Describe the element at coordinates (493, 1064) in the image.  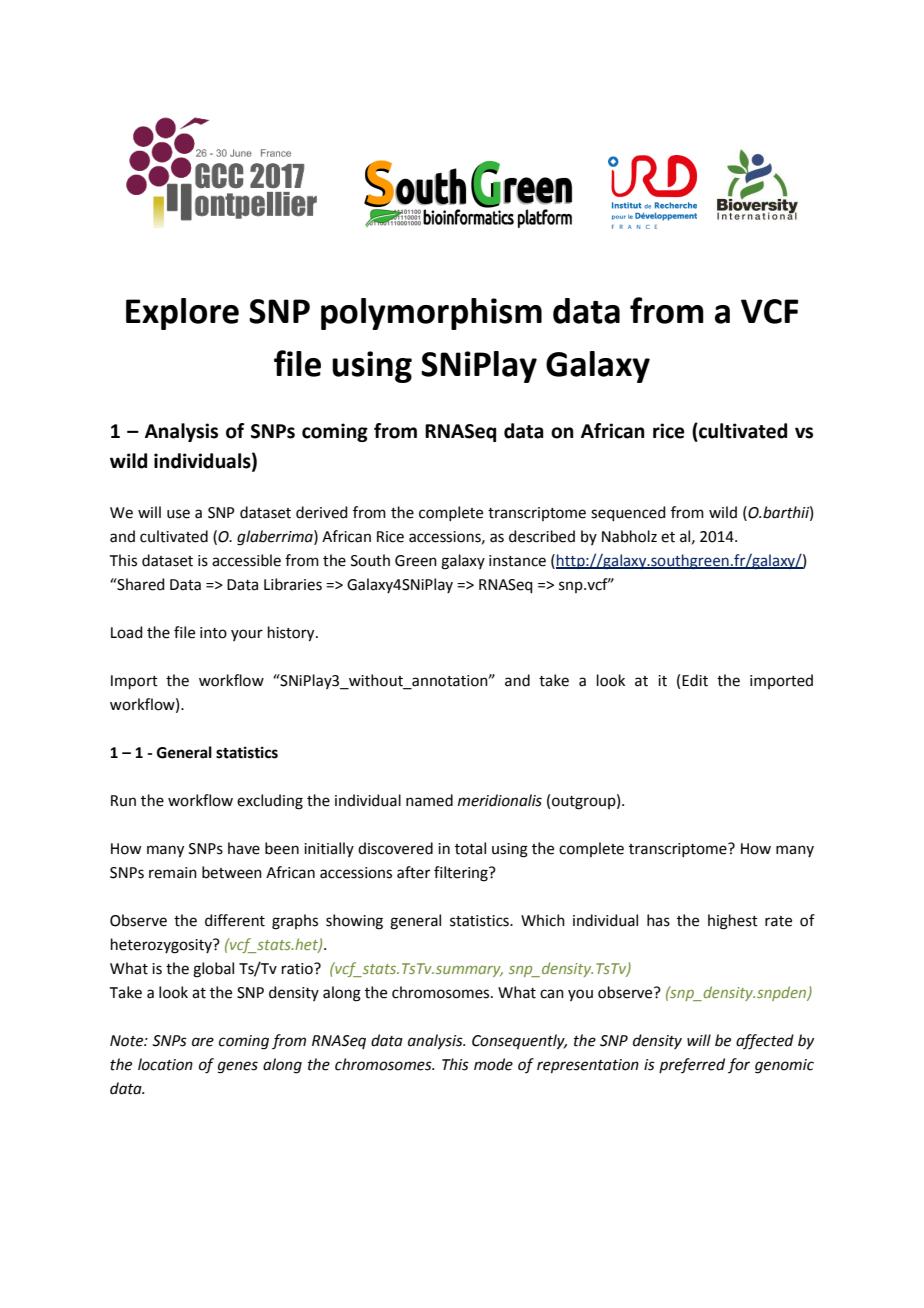
I see `mode` at that location.
